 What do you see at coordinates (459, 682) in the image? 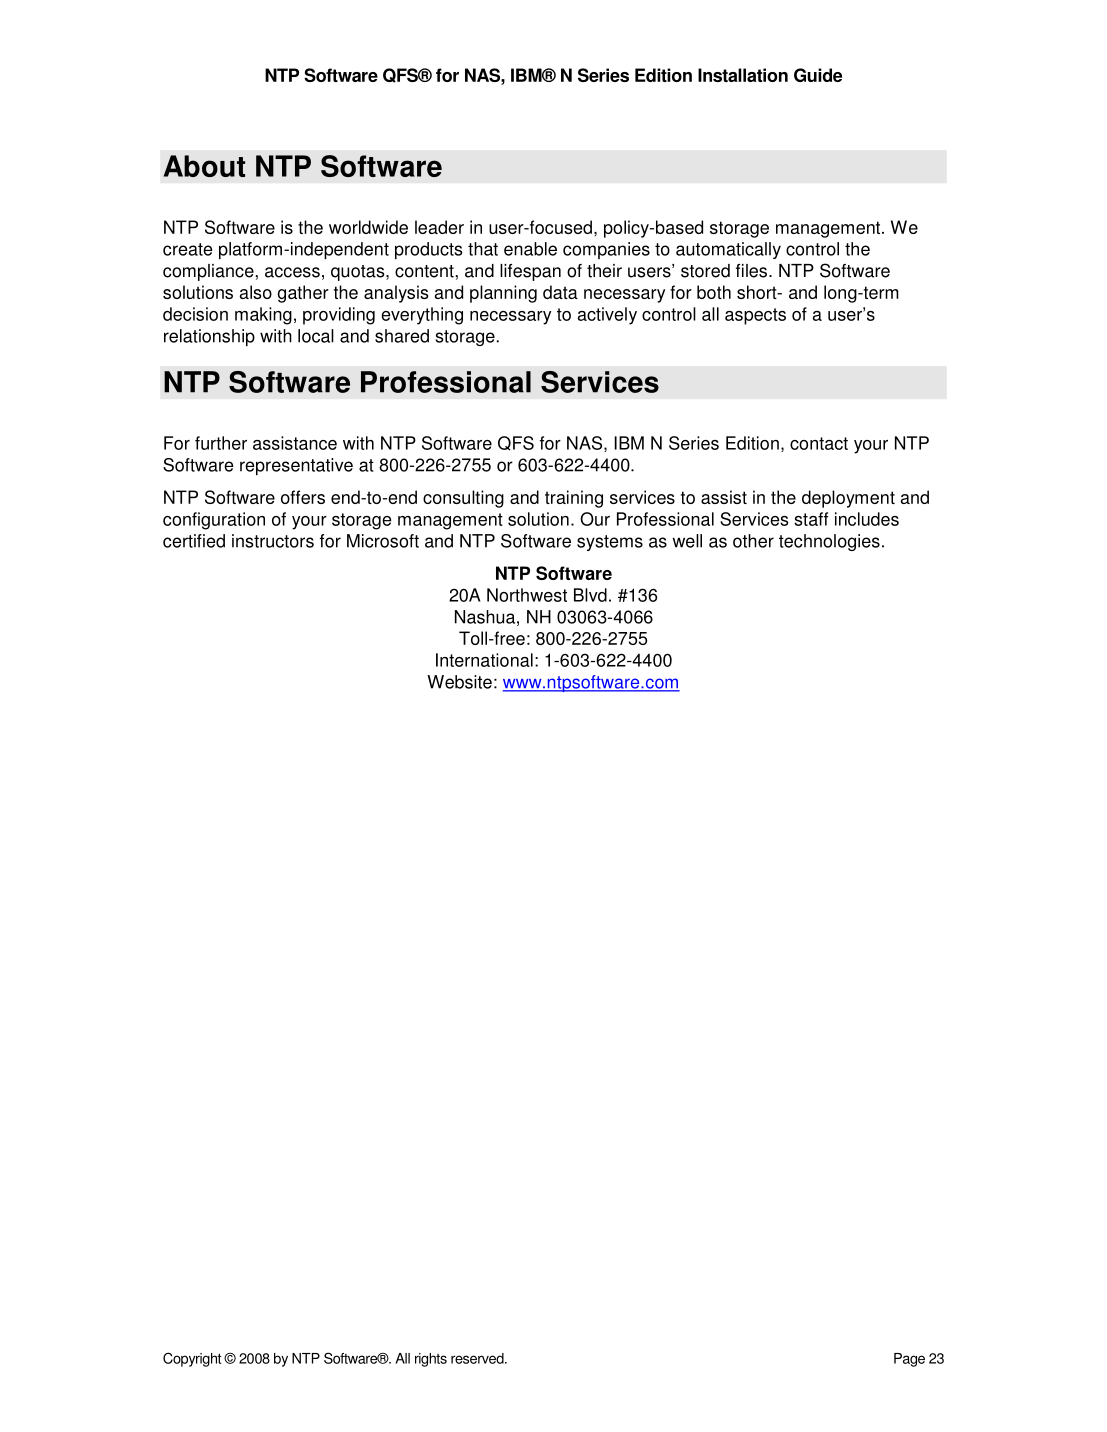
I see `Website` at bounding box center [459, 682].
